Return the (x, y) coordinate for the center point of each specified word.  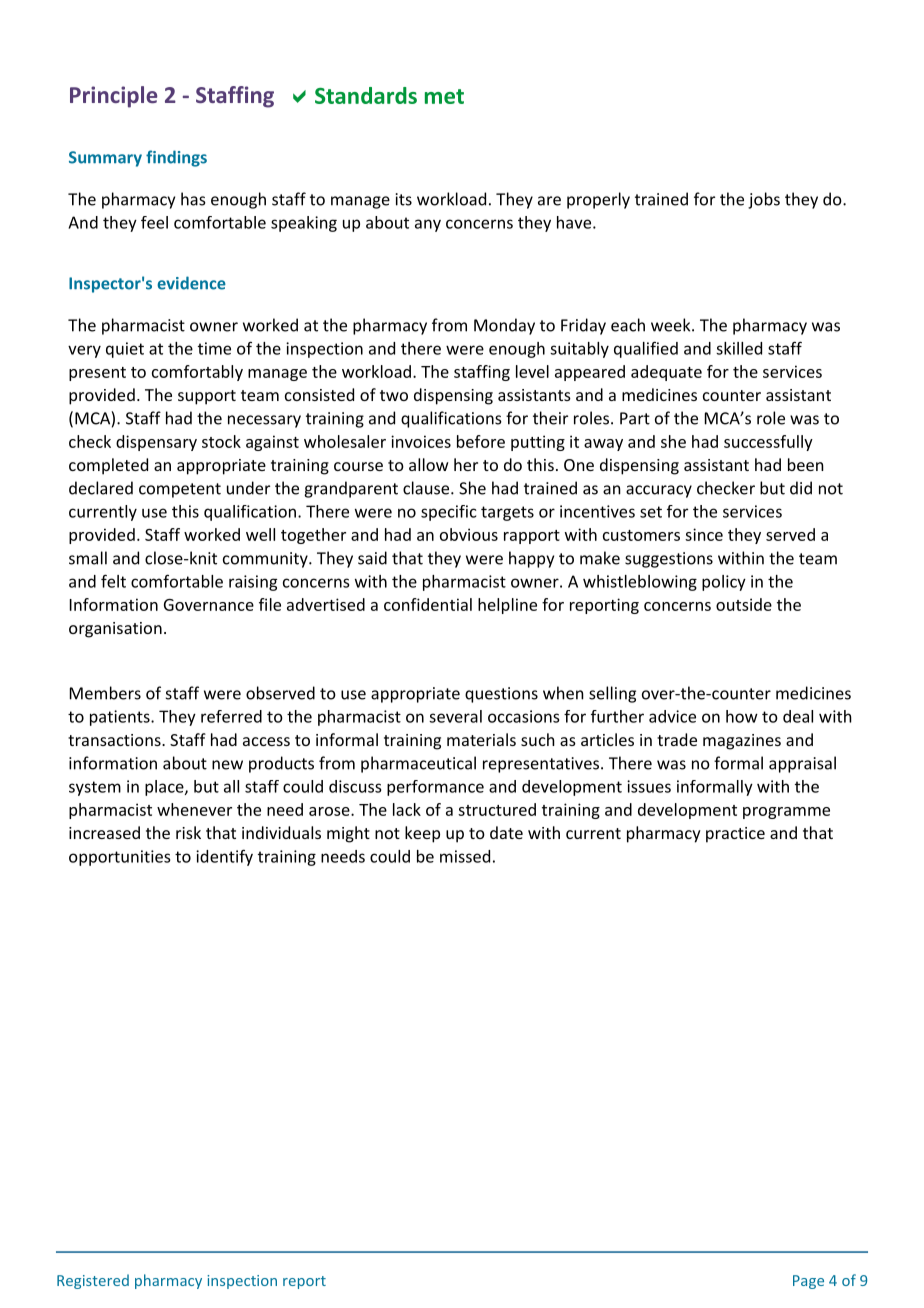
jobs (764, 200)
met (444, 96)
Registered (93, 1281)
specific (448, 513)
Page (808, 1282)
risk (188, 832)
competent (180, 490)
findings (176, 158)
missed (465, 856)
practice (735, 835)
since (704, 534)
